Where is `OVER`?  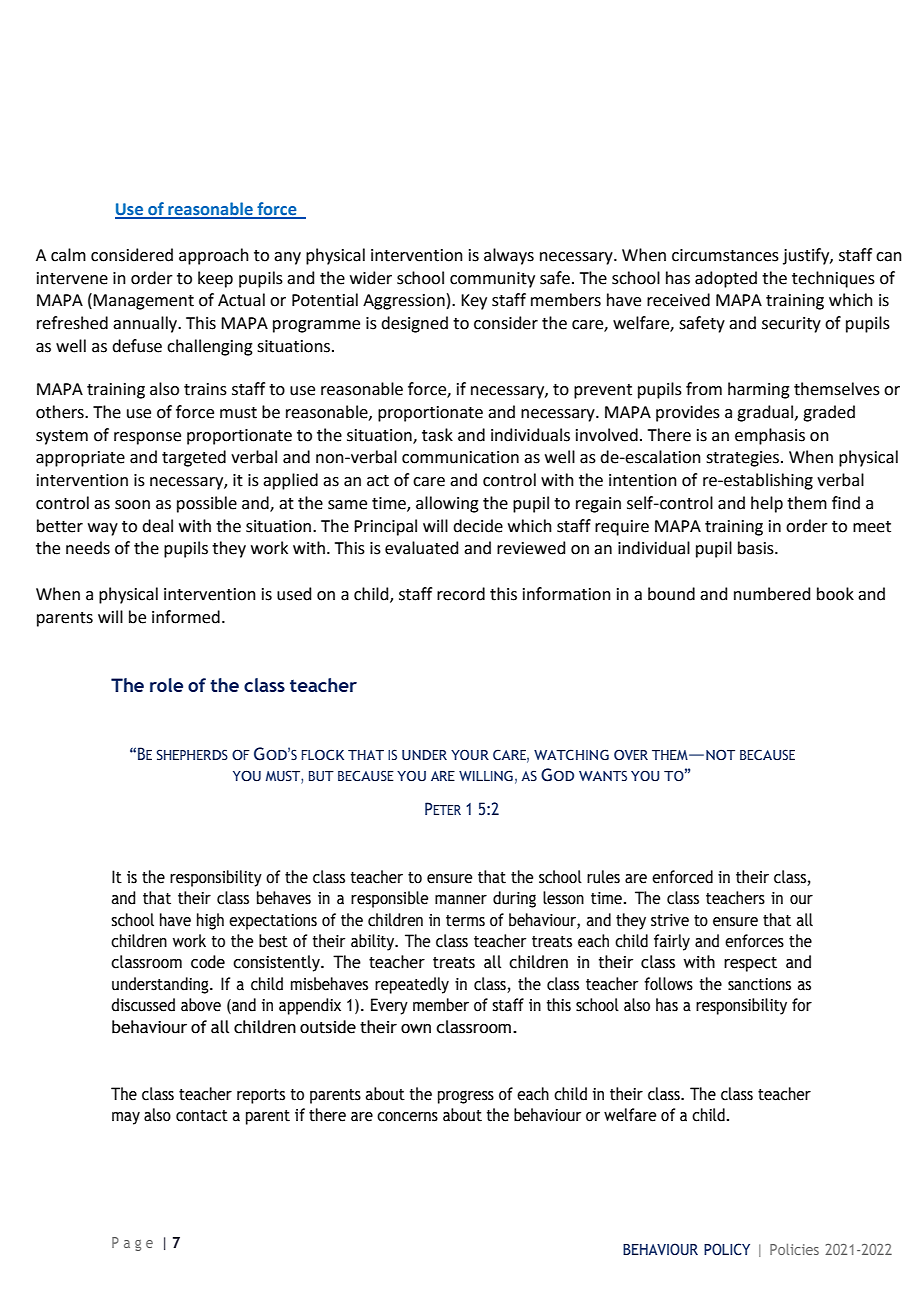
OVER is located at coordinates (631, 754).
